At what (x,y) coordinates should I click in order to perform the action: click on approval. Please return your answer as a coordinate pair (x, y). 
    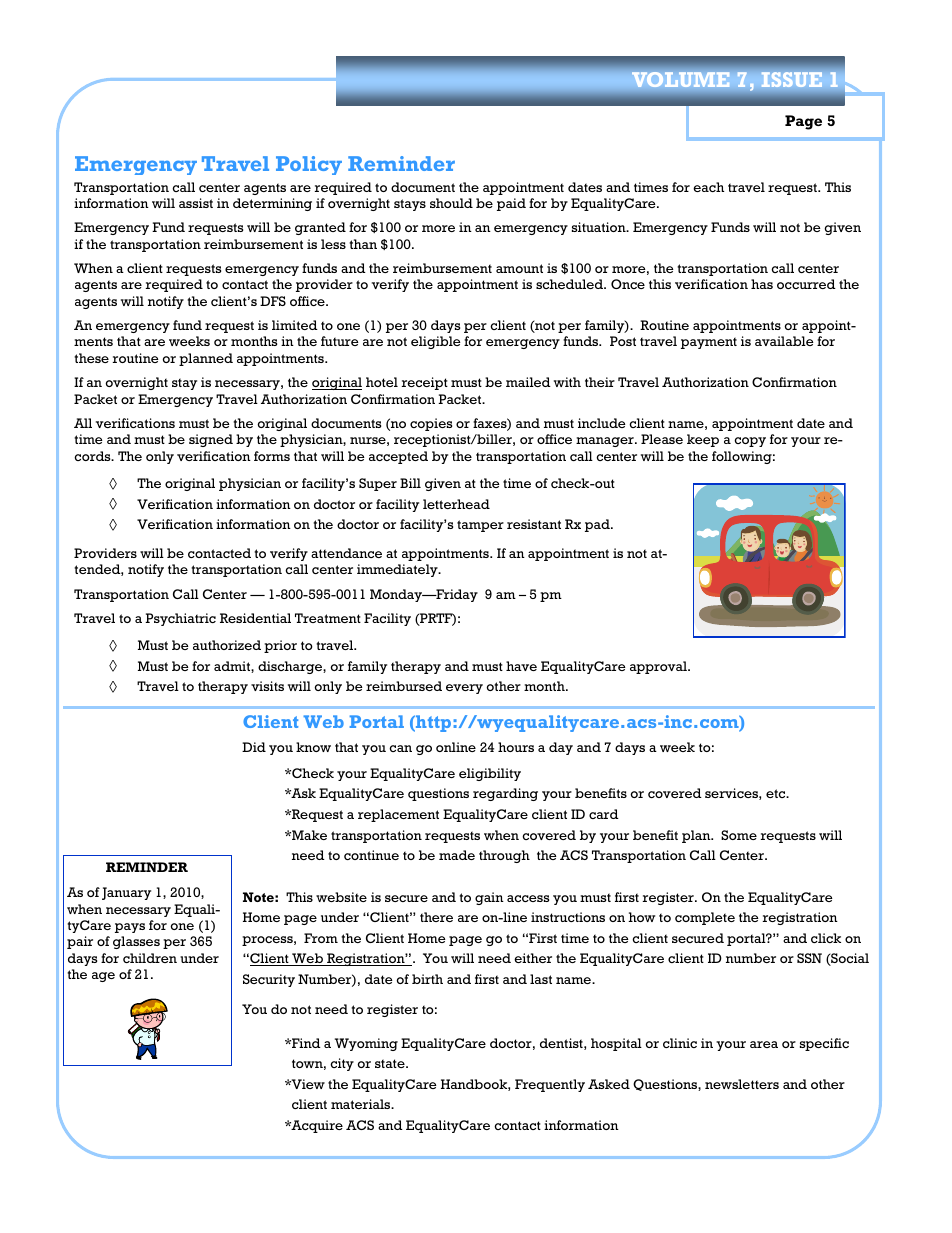
    Looking at the image, I should click on (659, 667).
